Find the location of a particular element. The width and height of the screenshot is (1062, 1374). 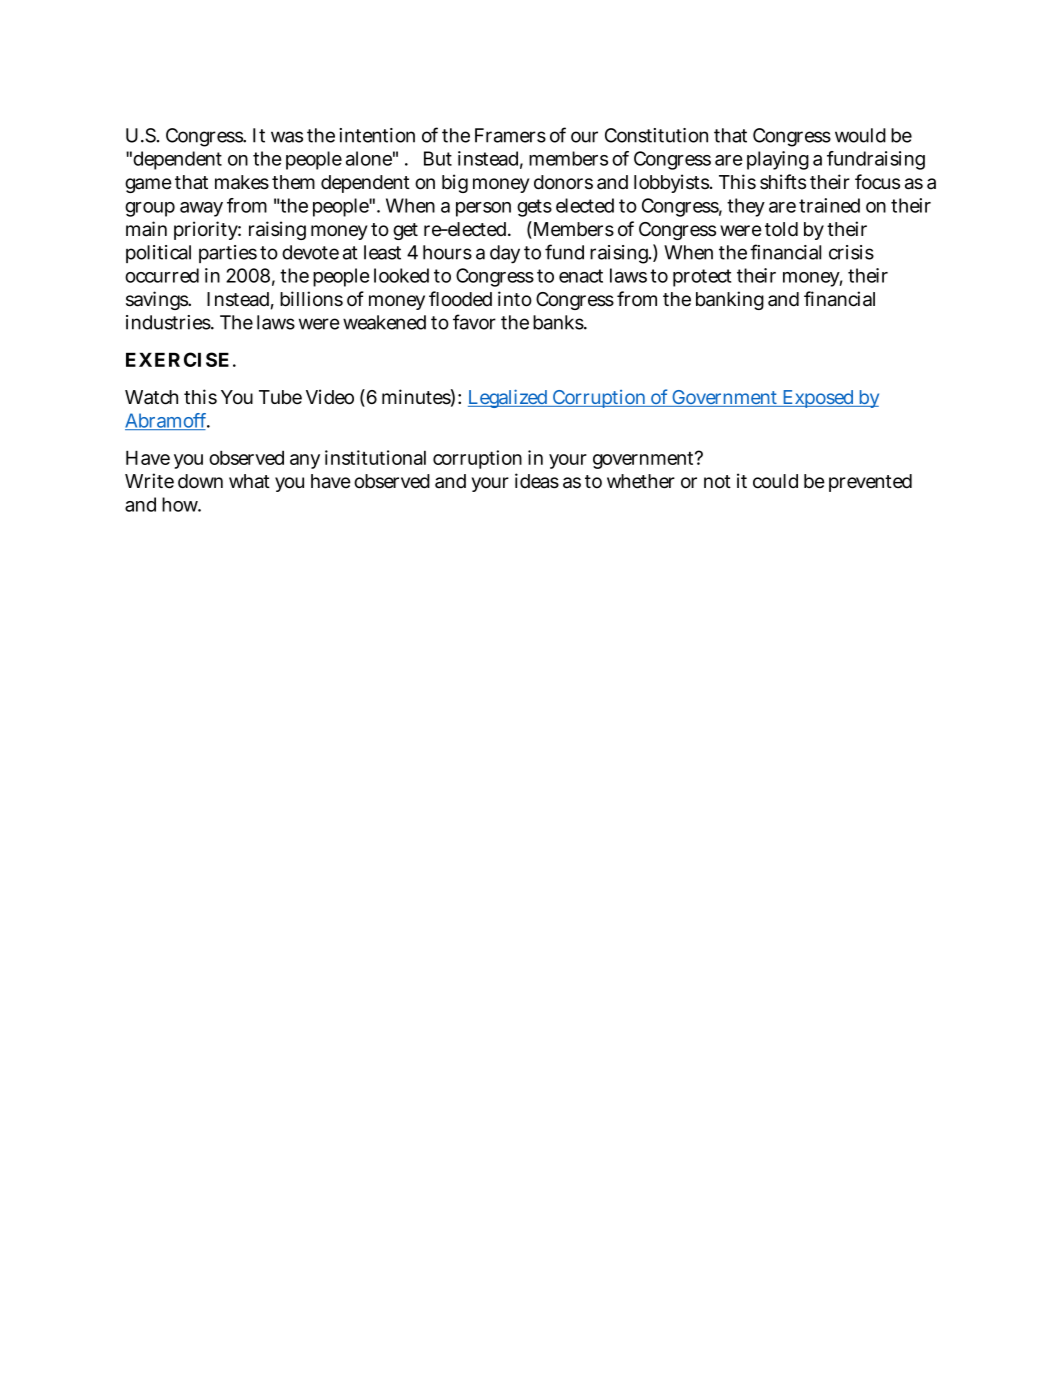

ideas is located at coordinates (537, 481).
